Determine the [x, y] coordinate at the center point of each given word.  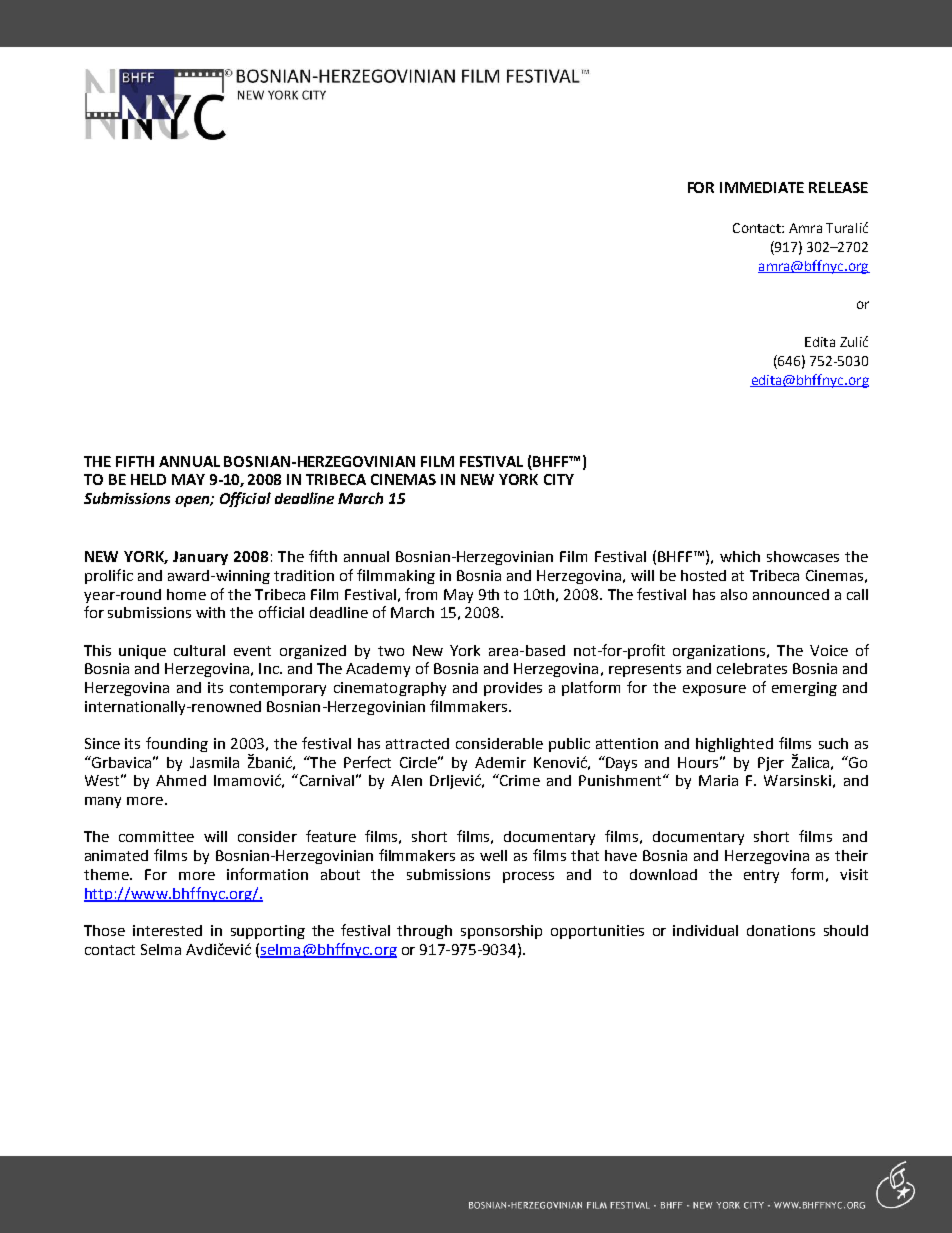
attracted [417, 743]
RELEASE [838, 187]
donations [781, 930]
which [740, 556]
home [186, 594]
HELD [148, 479]
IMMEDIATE [762, 187]
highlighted [734, 745]
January [200, 558]
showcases [803, 556]
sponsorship [501, 932]
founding [177, 744]
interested [167, 930]
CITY [559, 479]
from [421, 594]
